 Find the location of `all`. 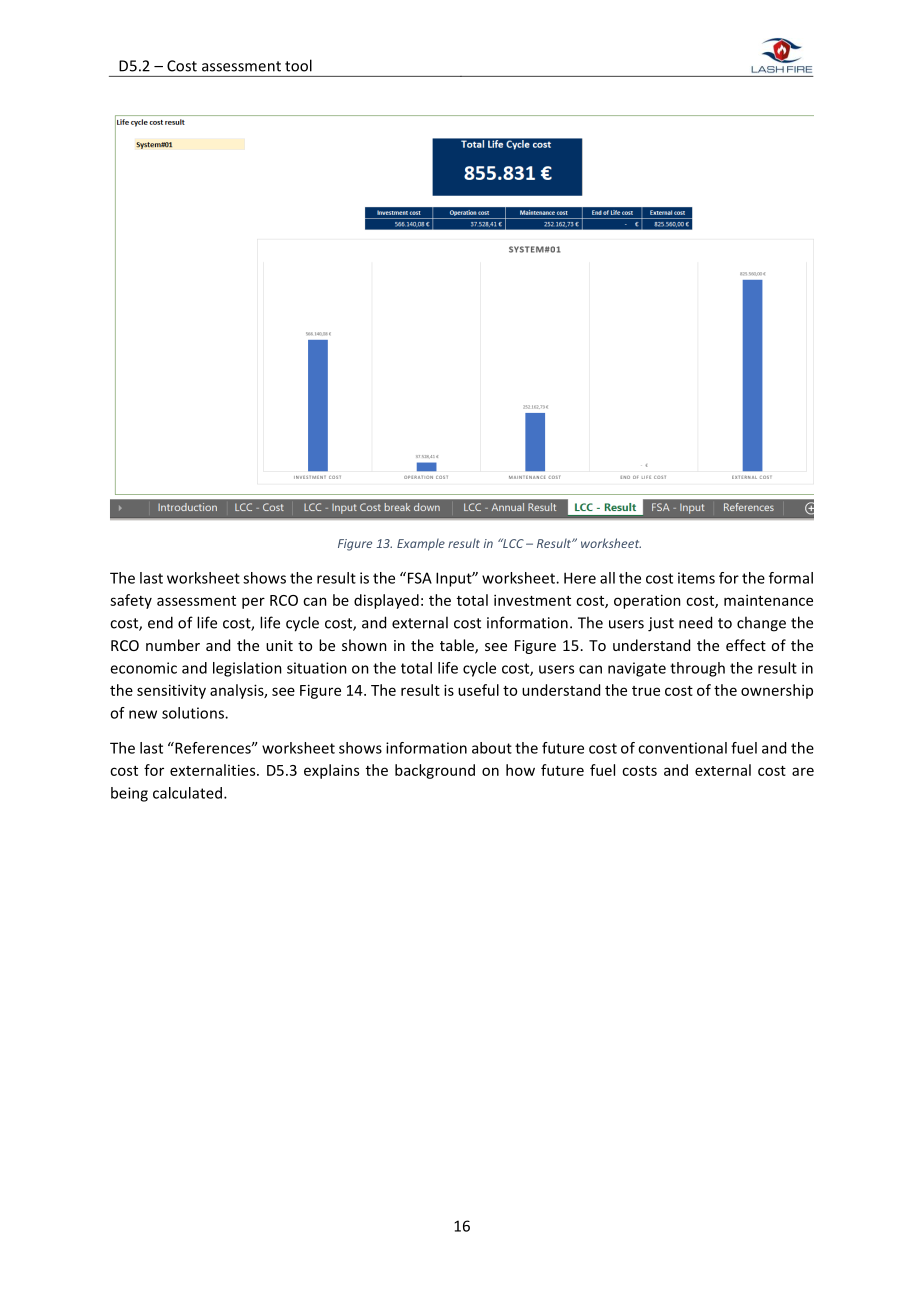

all is located at coordinates (607, 578).
